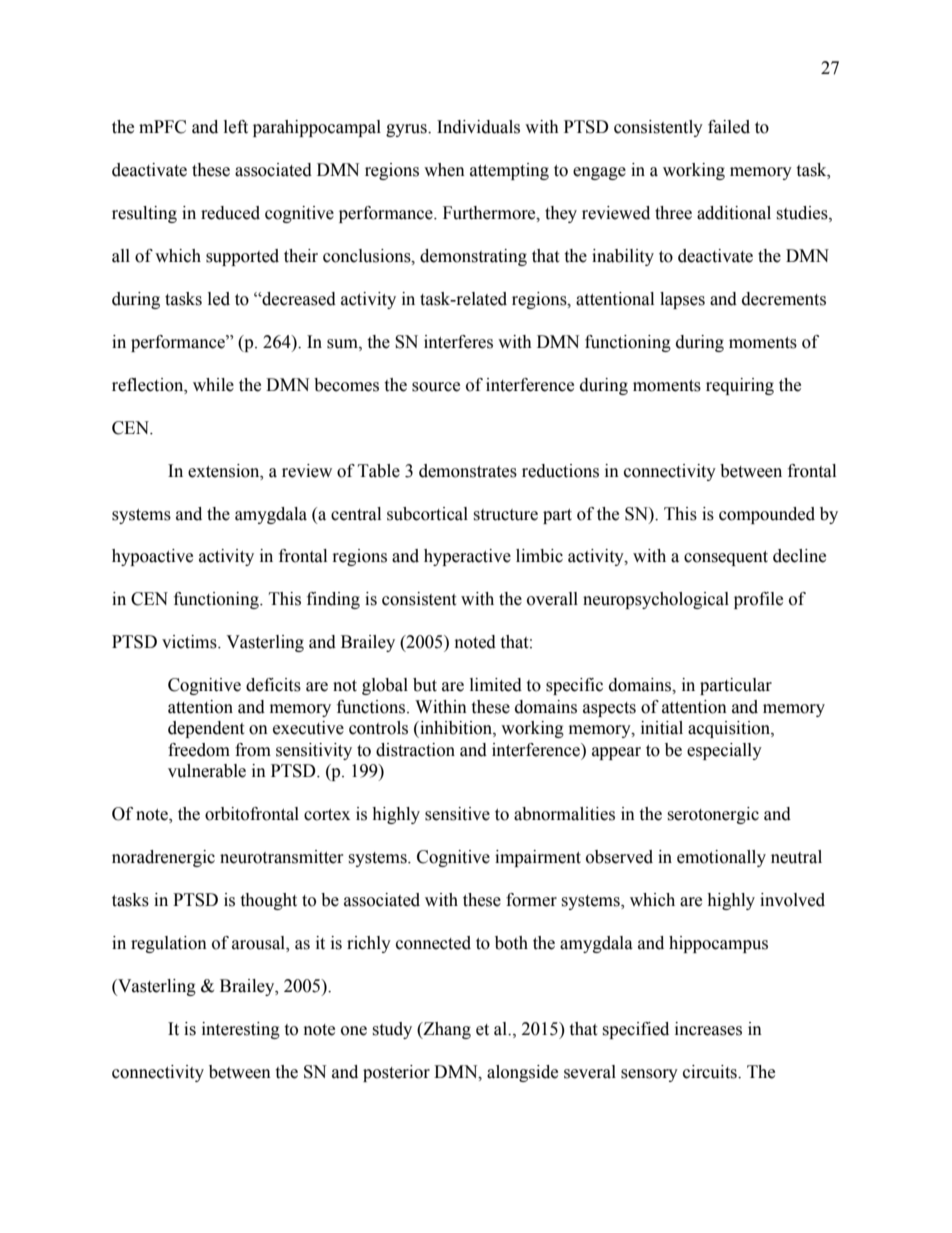 This document has width=952, height=1233. What do you see at coordinates (415, 750) in the document?
I see `distraction` at bounding box center [415, 750].
